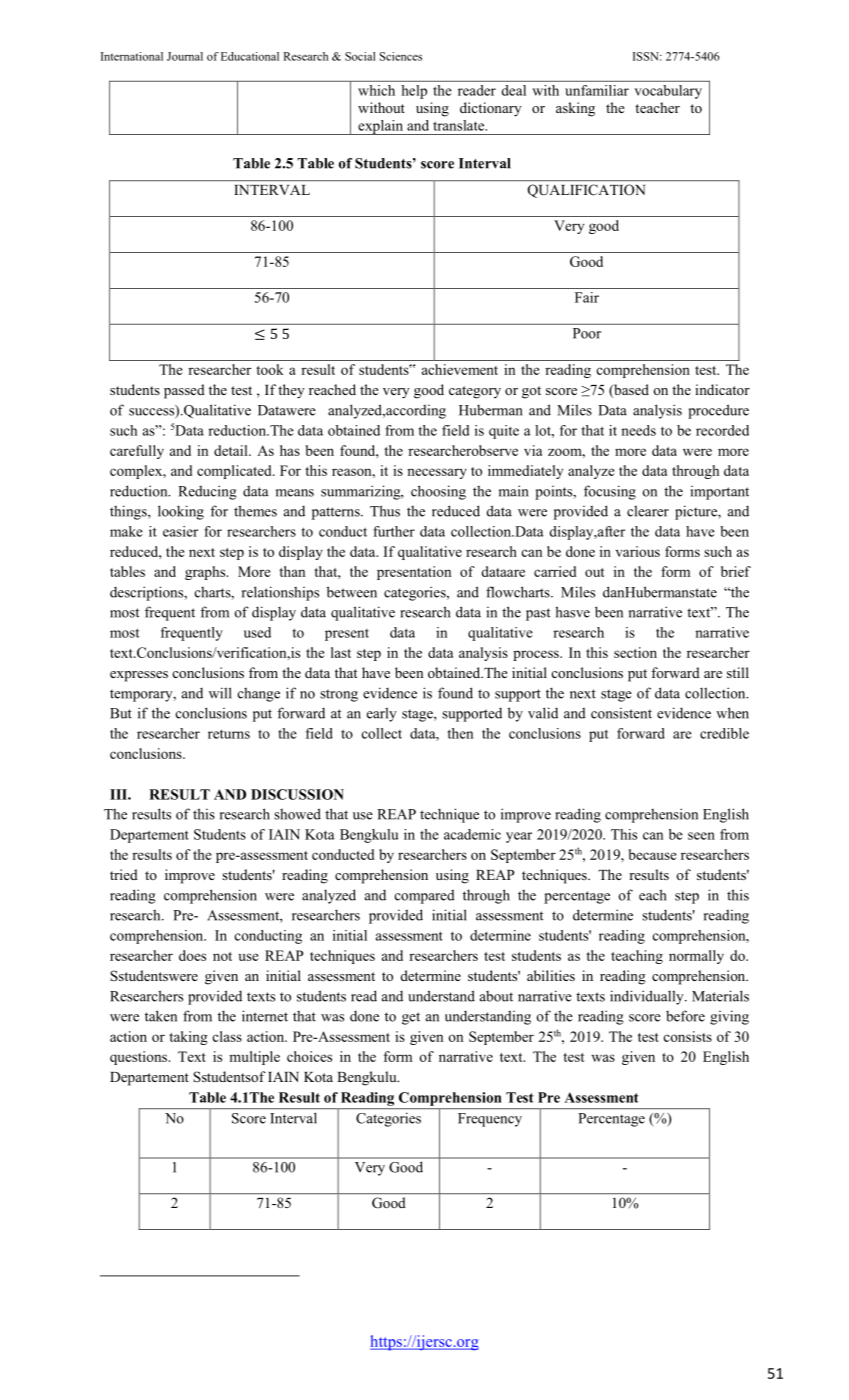 Image resolution: width=849 pixels, height=1400 pixels. What do you see at coordinates (185, 56) in the image?
I see `Journal` at bounding box center [185, 56].
